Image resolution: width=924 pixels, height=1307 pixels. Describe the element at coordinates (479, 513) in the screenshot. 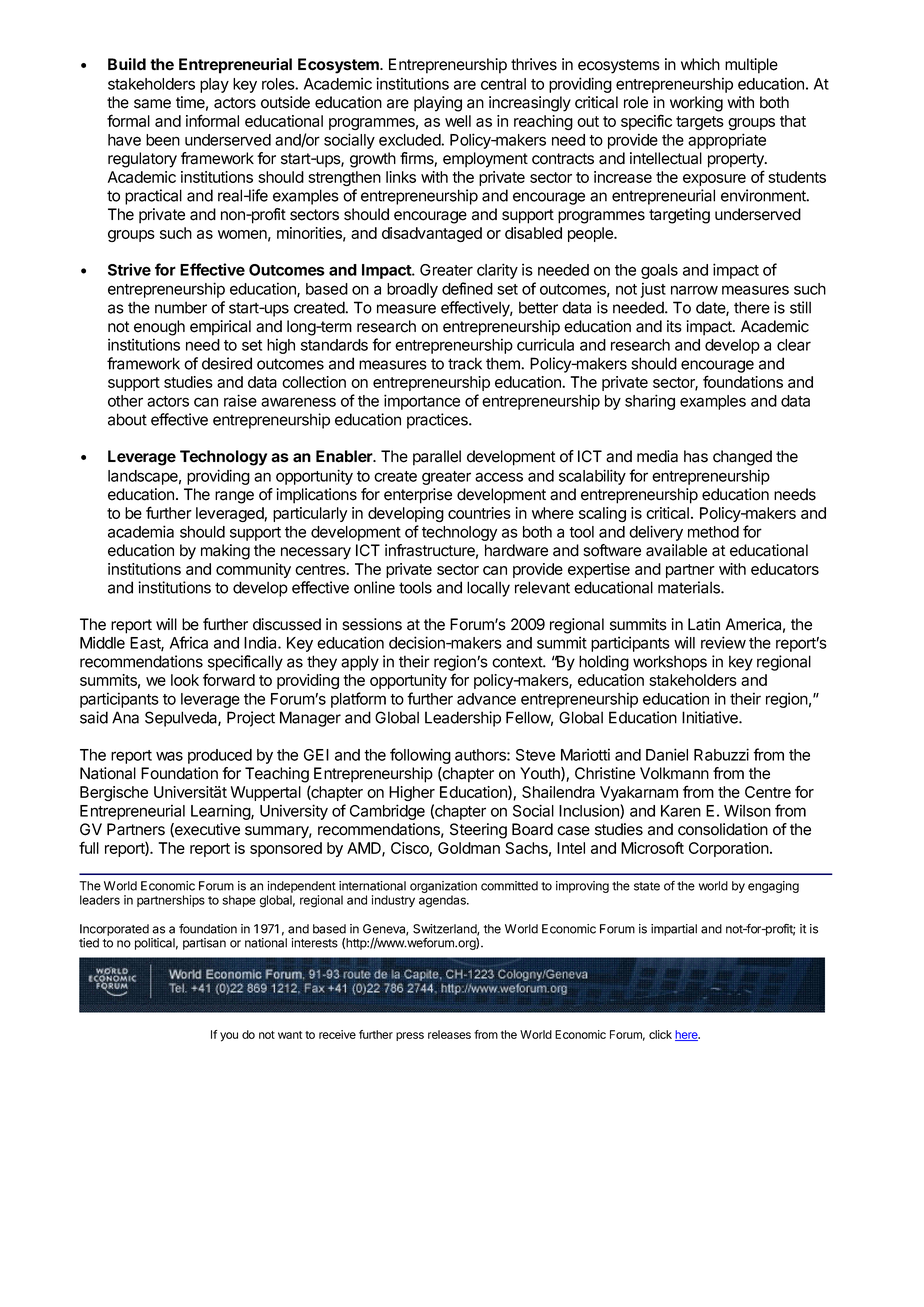

I see `countries` at that location.
